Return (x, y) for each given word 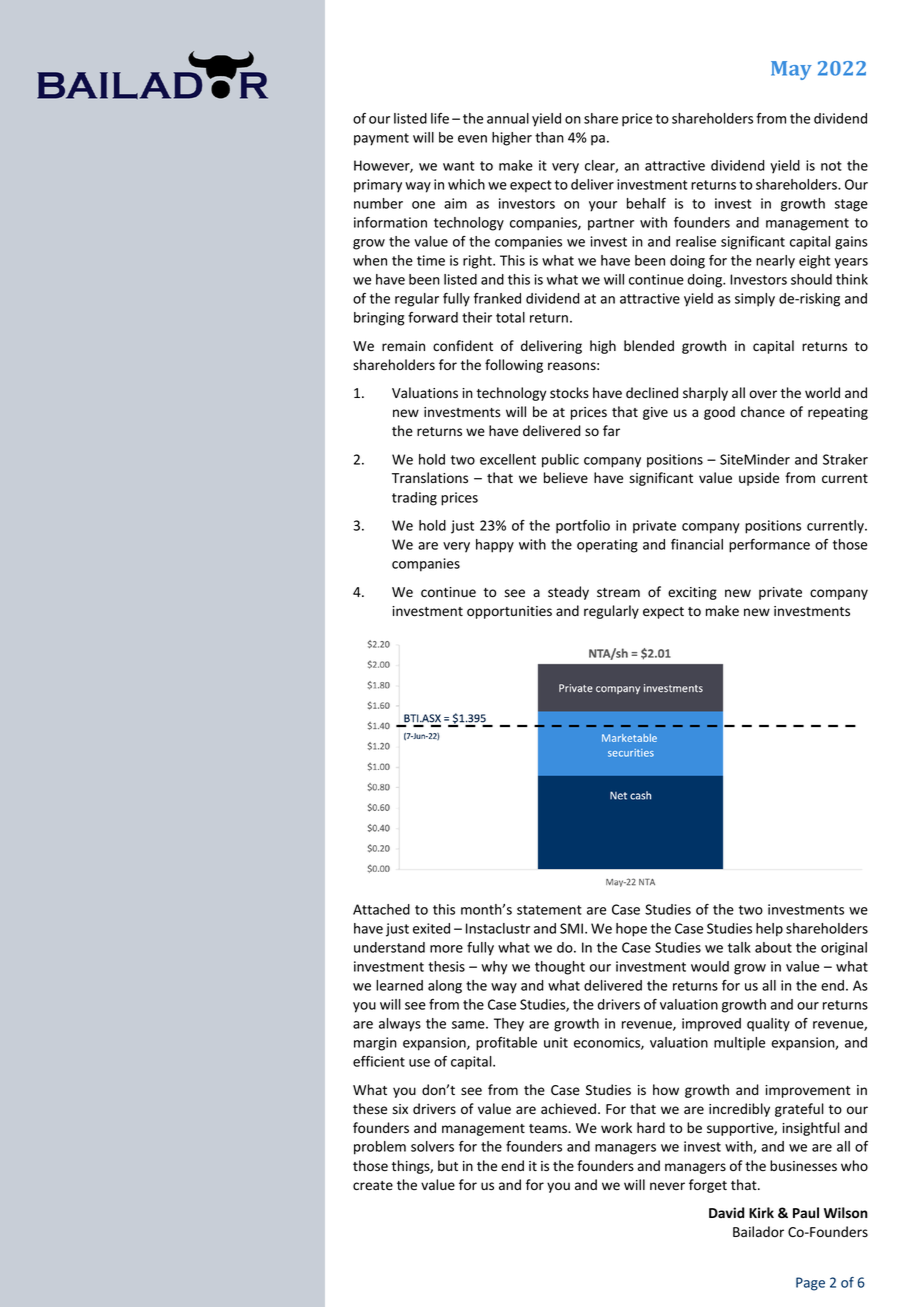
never (667, 1186)
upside (759, 479)
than (549, 137)
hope (631, 930)
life (440, 118)
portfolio (583, 527)
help (769, 930)
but (448, 1165)
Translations (430, 478)
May (791, 70)
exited (431, 928)
